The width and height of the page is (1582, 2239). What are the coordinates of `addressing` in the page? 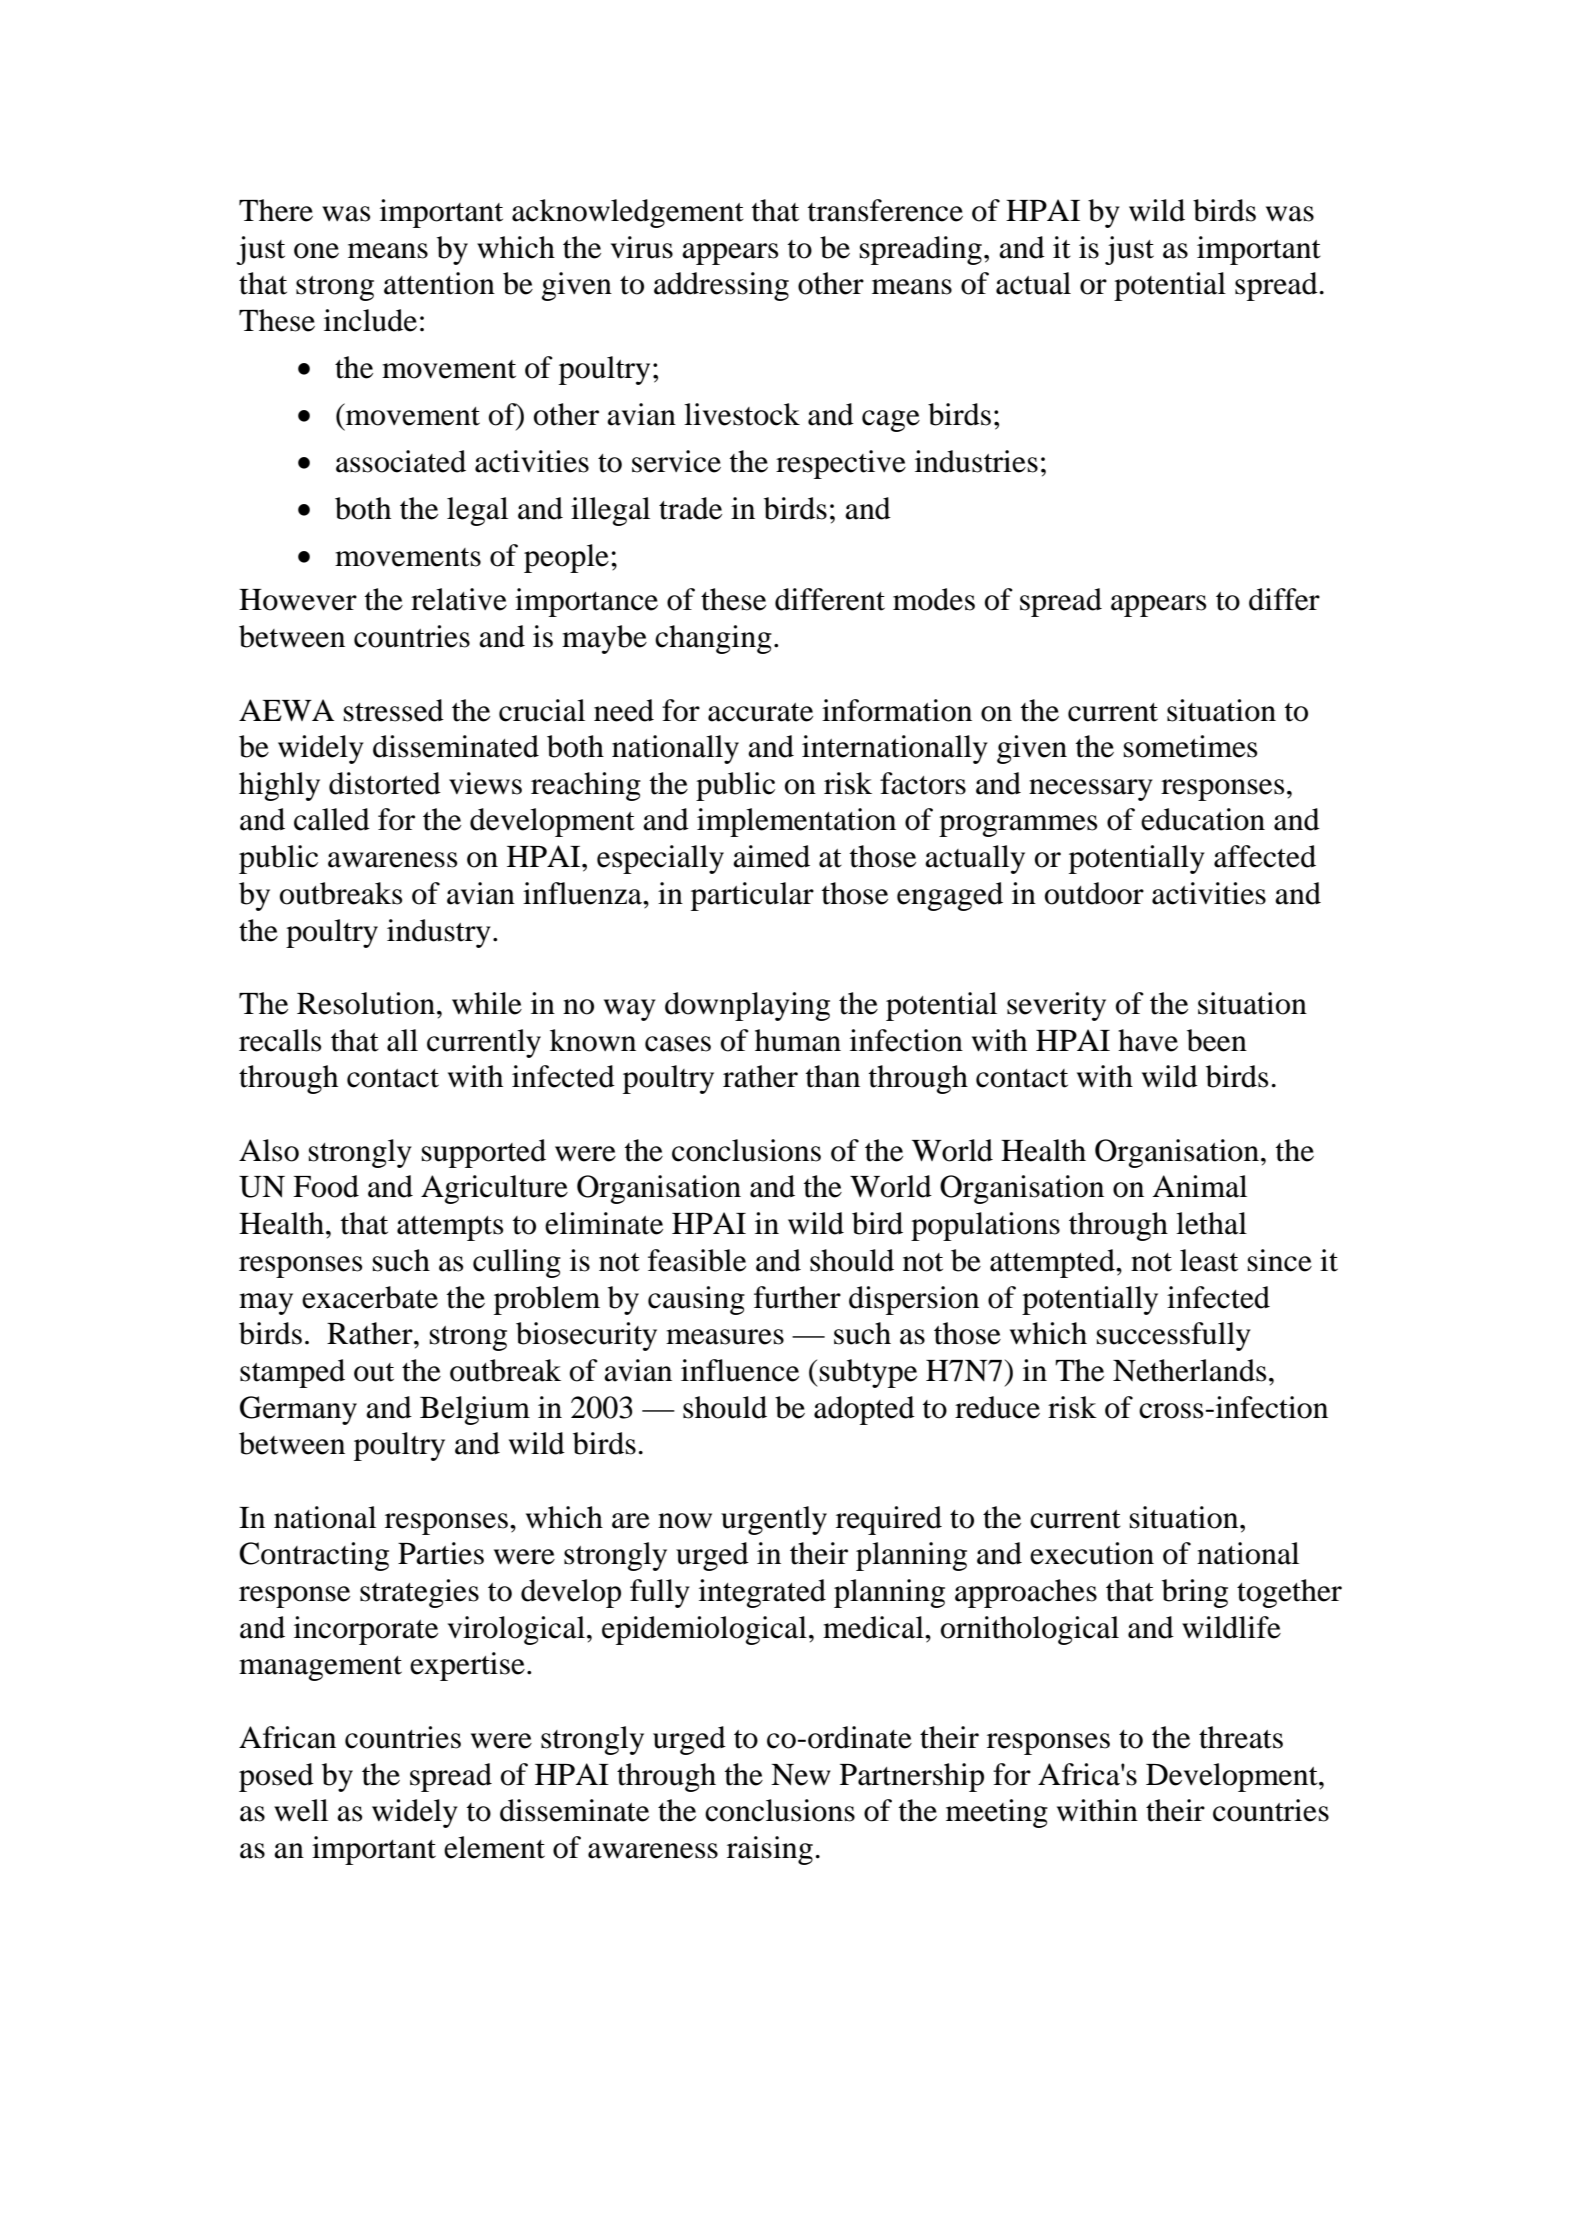 It's located at (721, 286).
